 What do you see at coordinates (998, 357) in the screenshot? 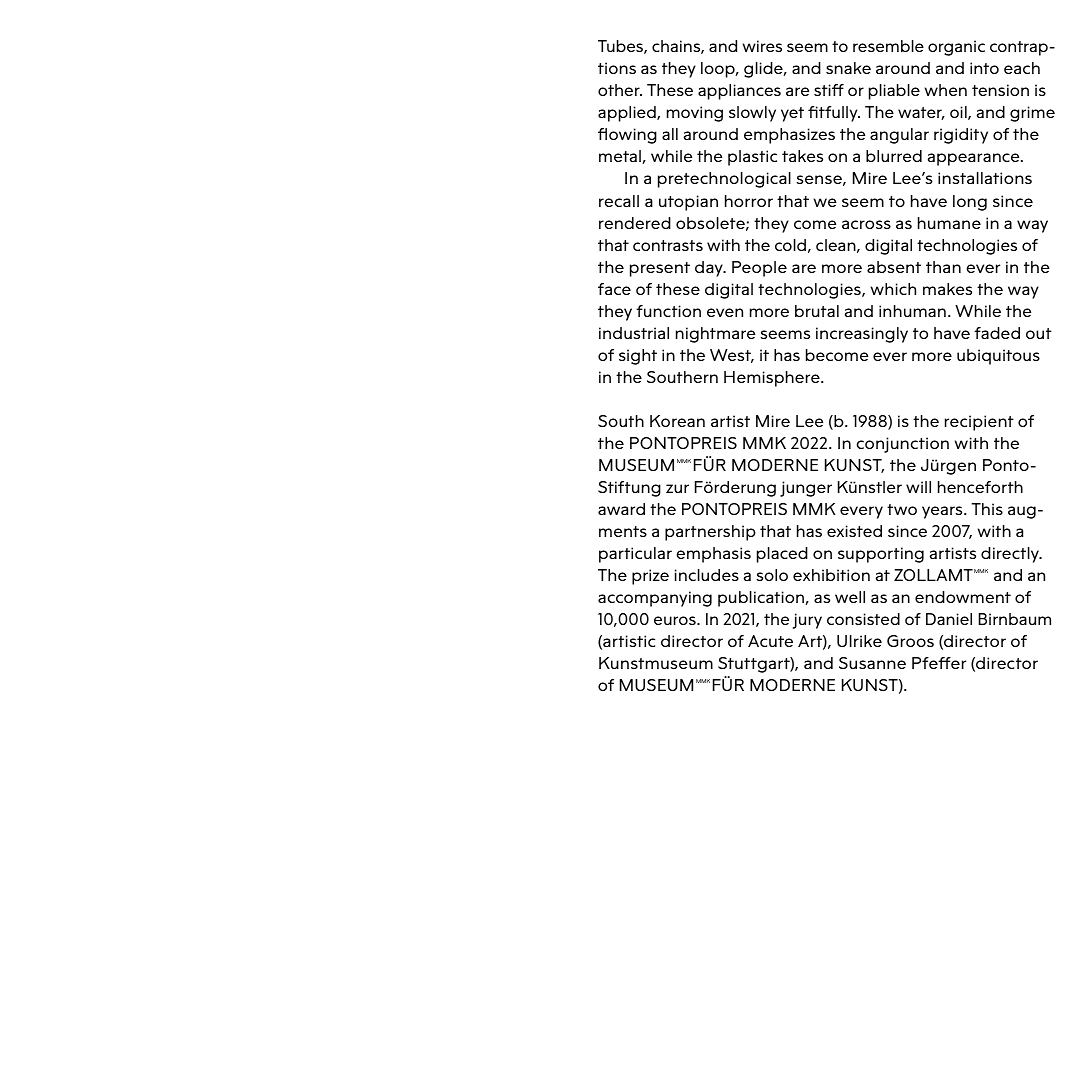
I see `ubiquitous` at bounding box center [998, 357].
